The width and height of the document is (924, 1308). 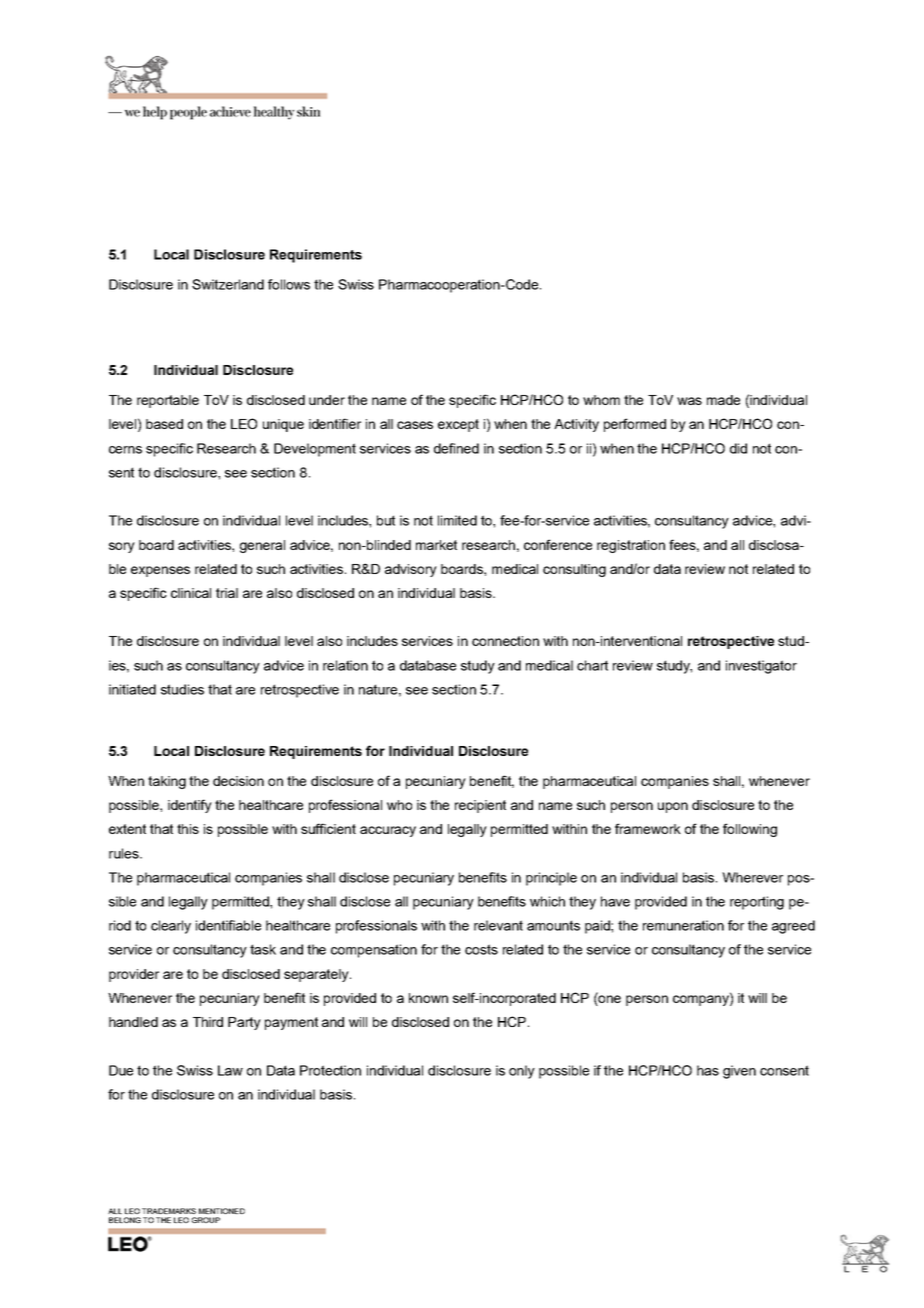 What do you see at coordinates (238, 781) in the document?
I see `decision` at bounding box center [238, 781].
